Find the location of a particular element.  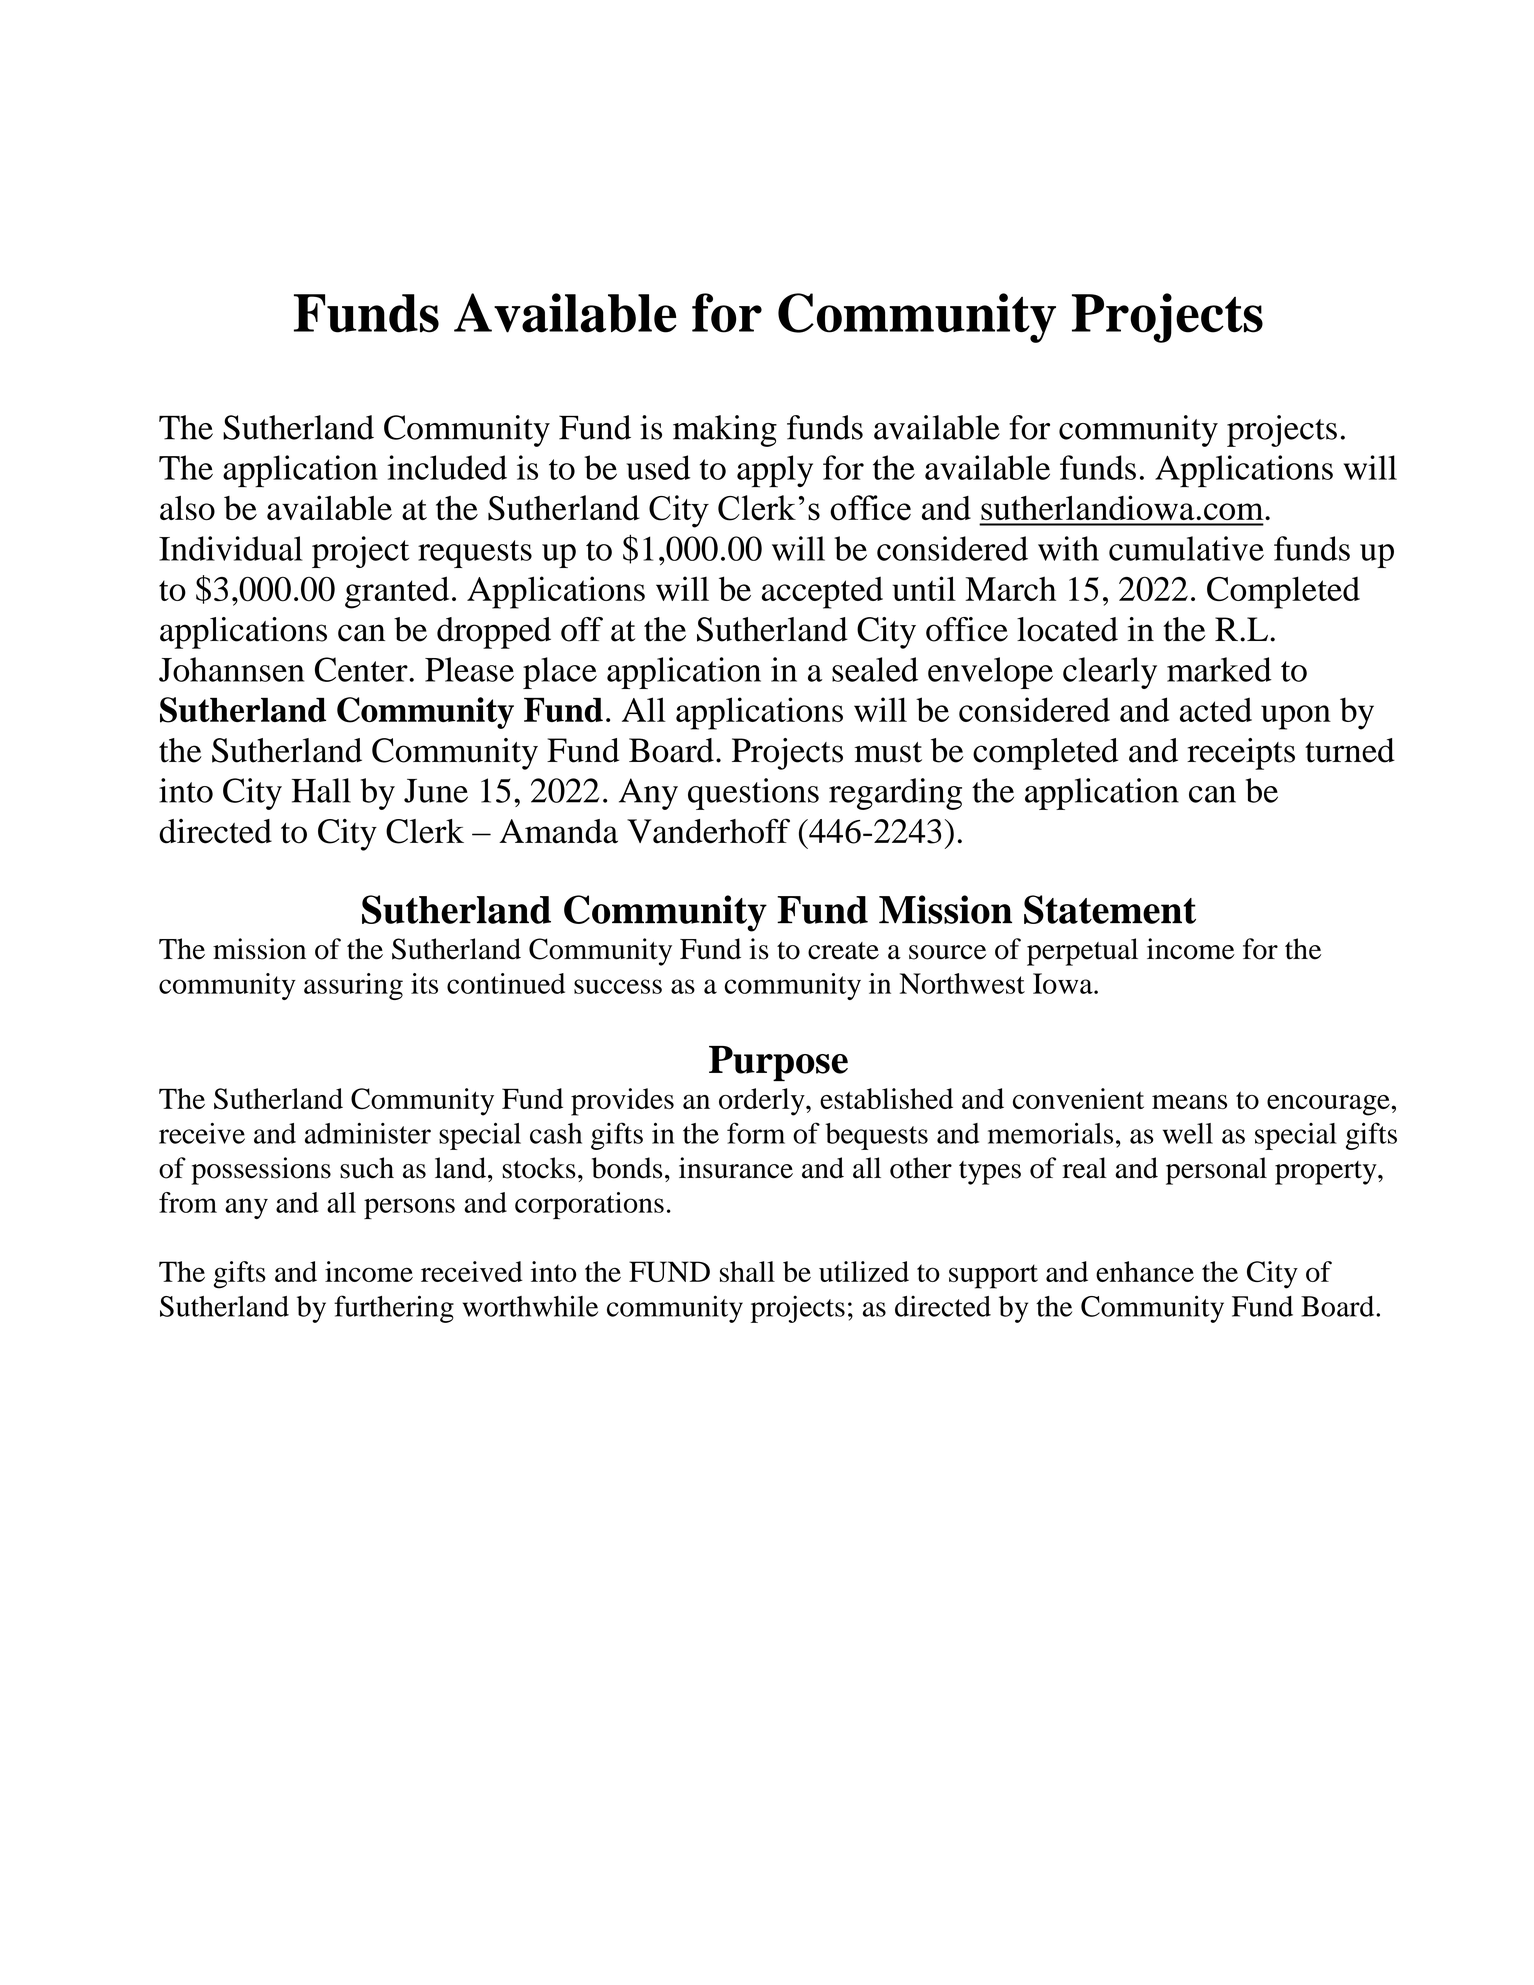

June is located at coordinates (436, 791).
